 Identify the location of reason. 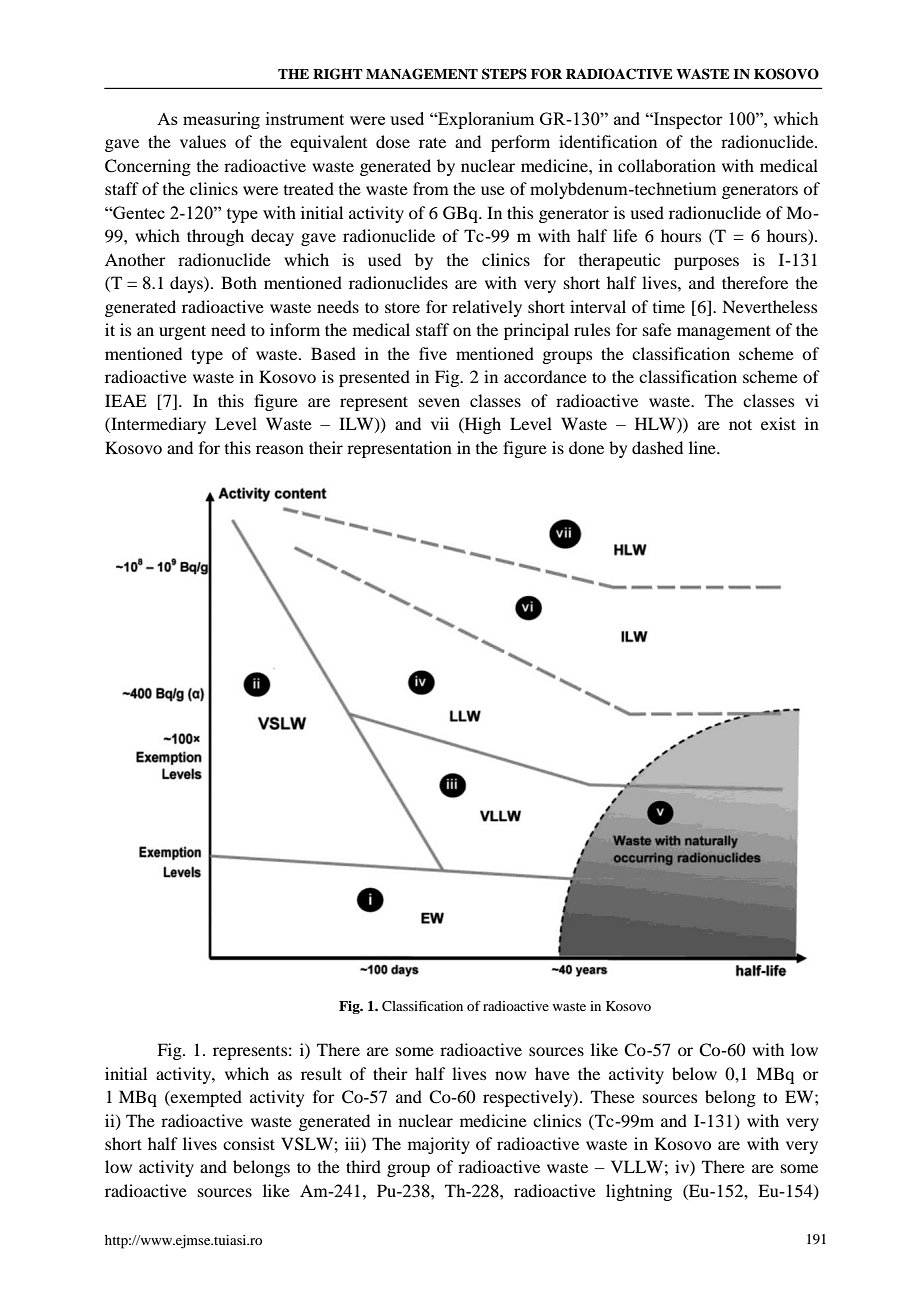
(280, 449).
